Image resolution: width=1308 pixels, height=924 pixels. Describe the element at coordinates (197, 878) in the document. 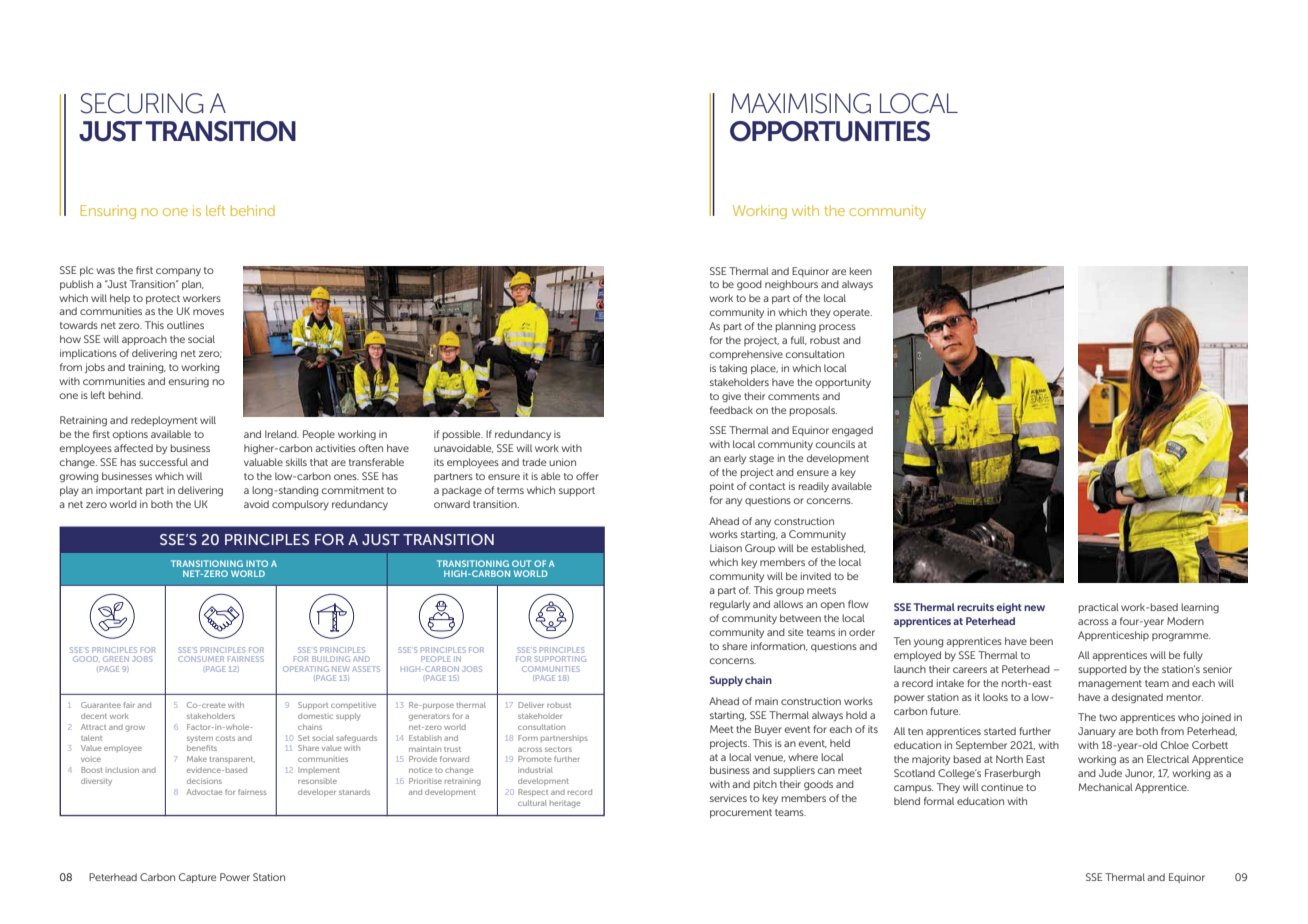

I see `Capture` at that location.
